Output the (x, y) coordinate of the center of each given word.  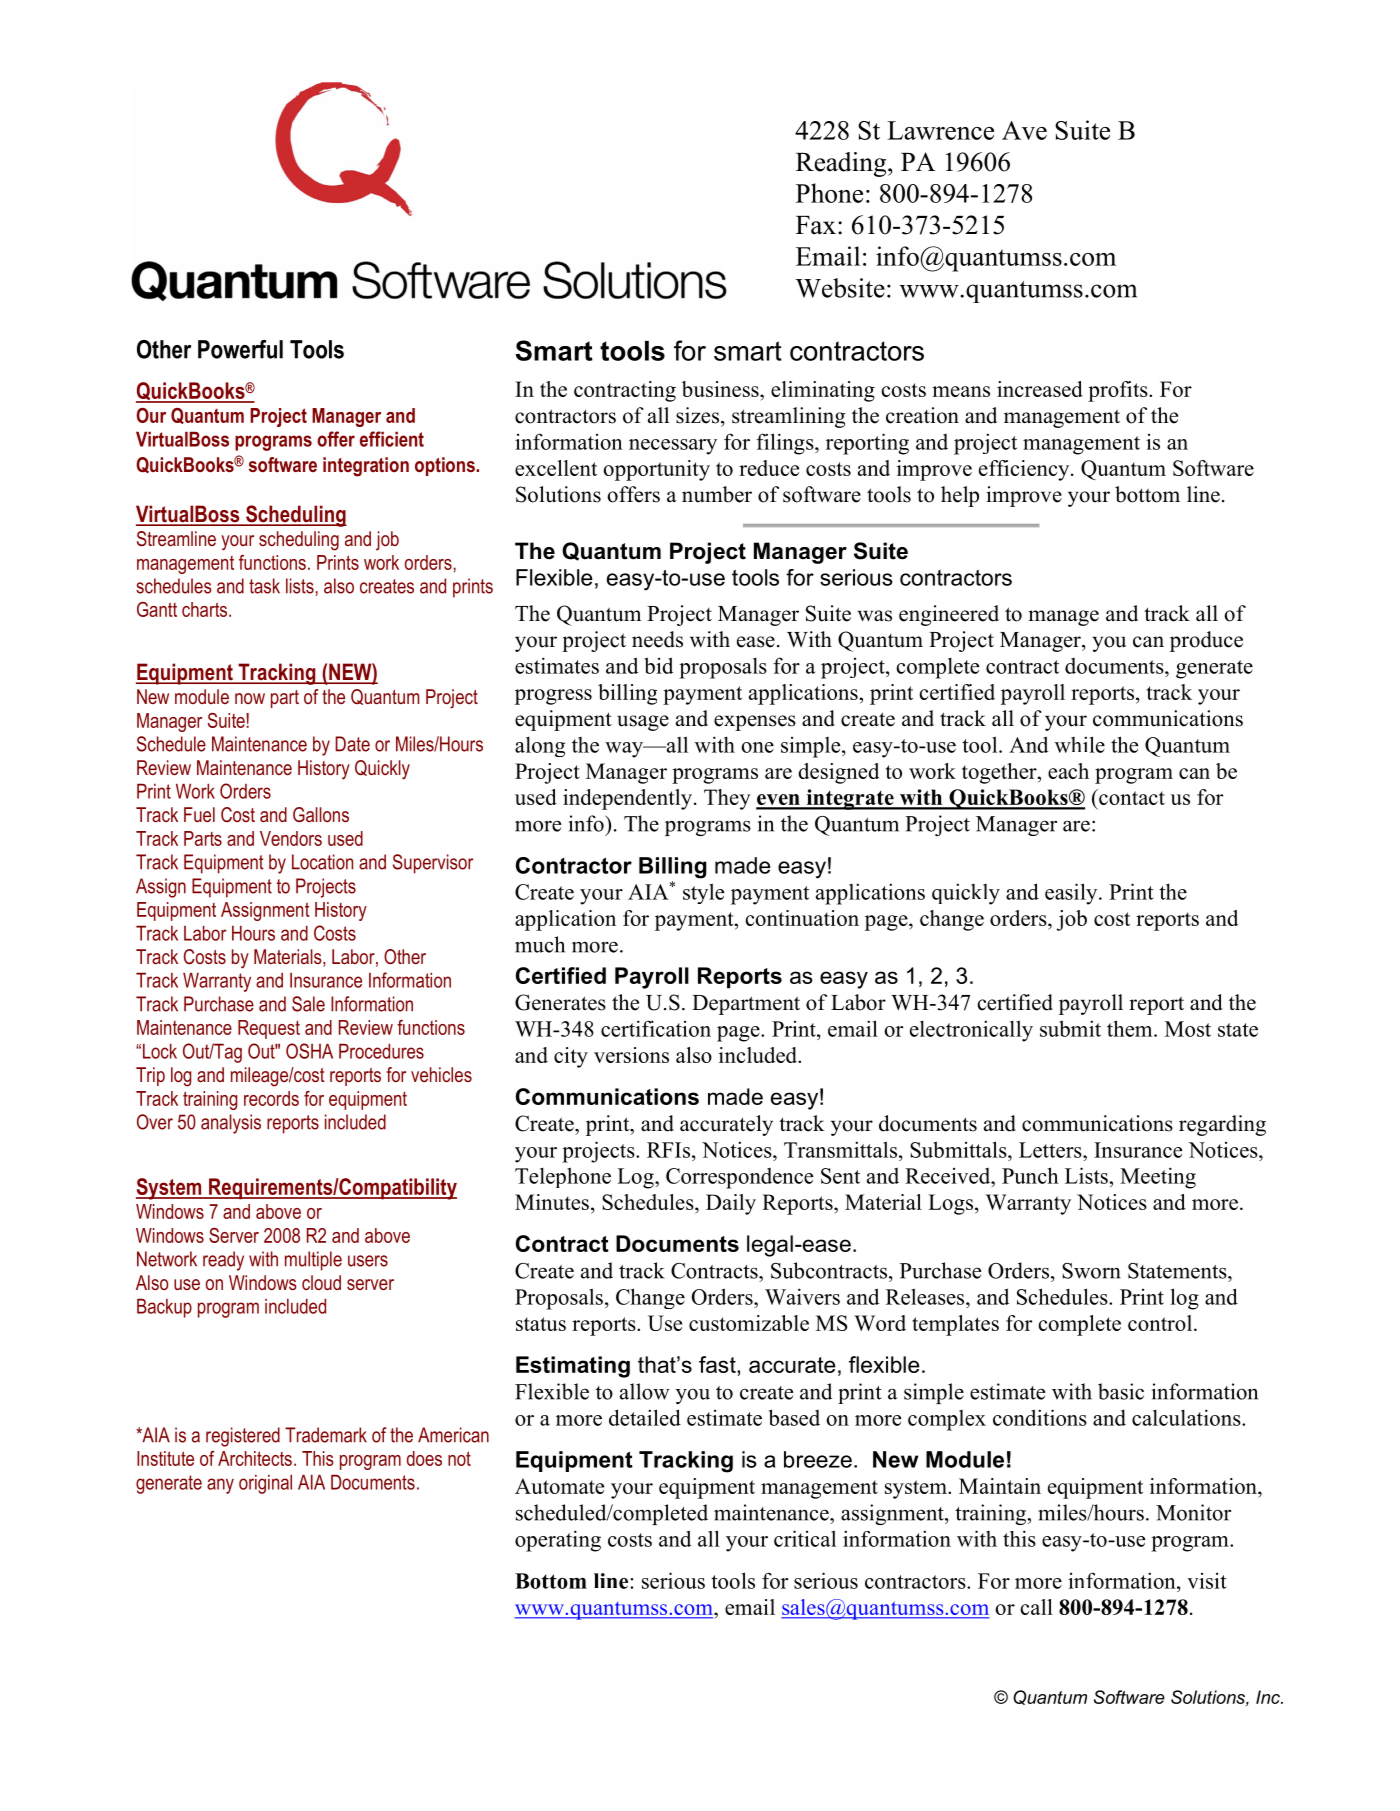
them (1131, 1028)
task (264, 586)
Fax (816, 225)
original (265, 1484)
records (271, 1098)
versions (631, 1055)
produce (1206, 641)
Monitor (1193, 1512)
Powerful (240, 349)
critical (805, 1538)
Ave (1024, 130)
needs (657, 639)
